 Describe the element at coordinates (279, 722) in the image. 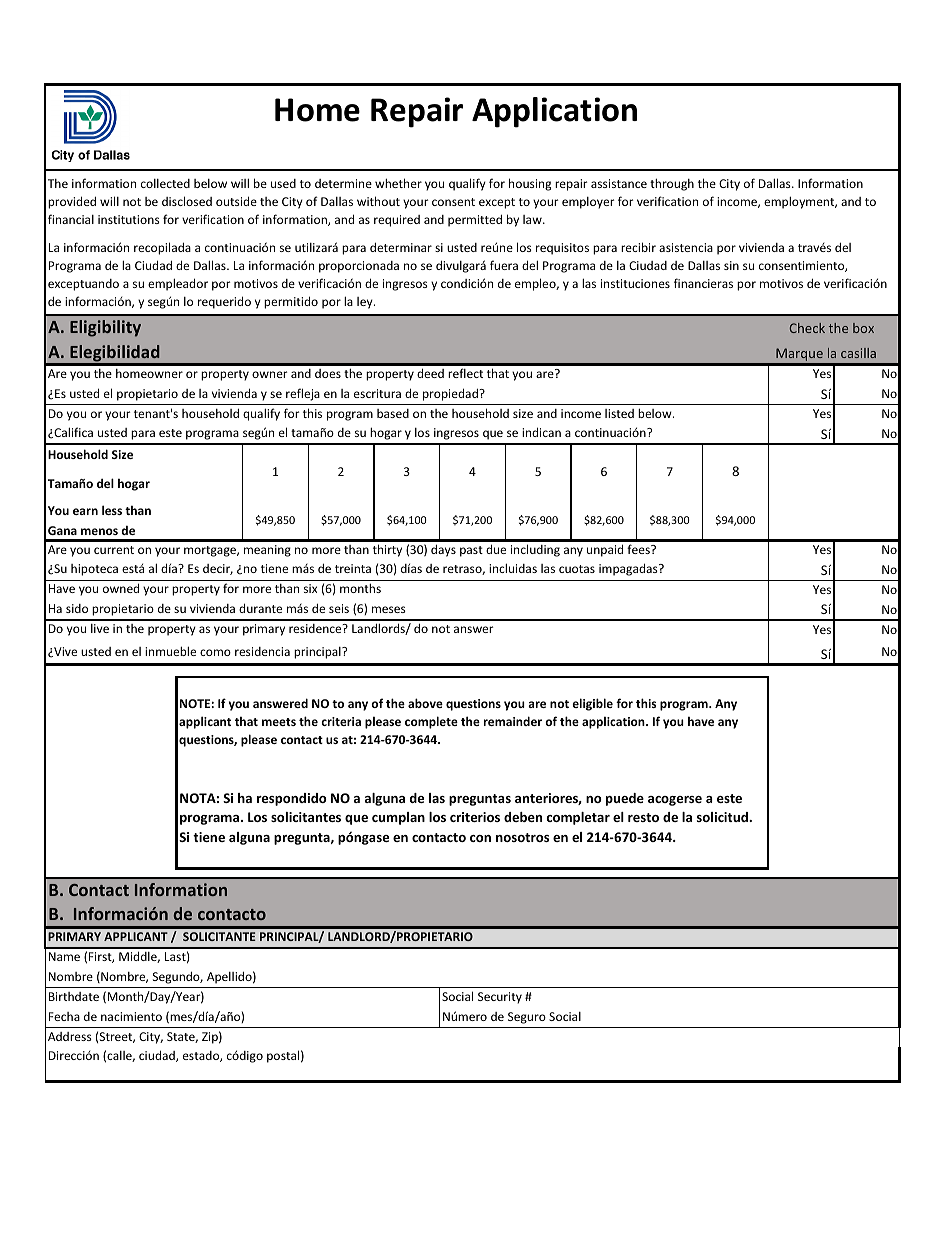

I see `meets` at that location.
